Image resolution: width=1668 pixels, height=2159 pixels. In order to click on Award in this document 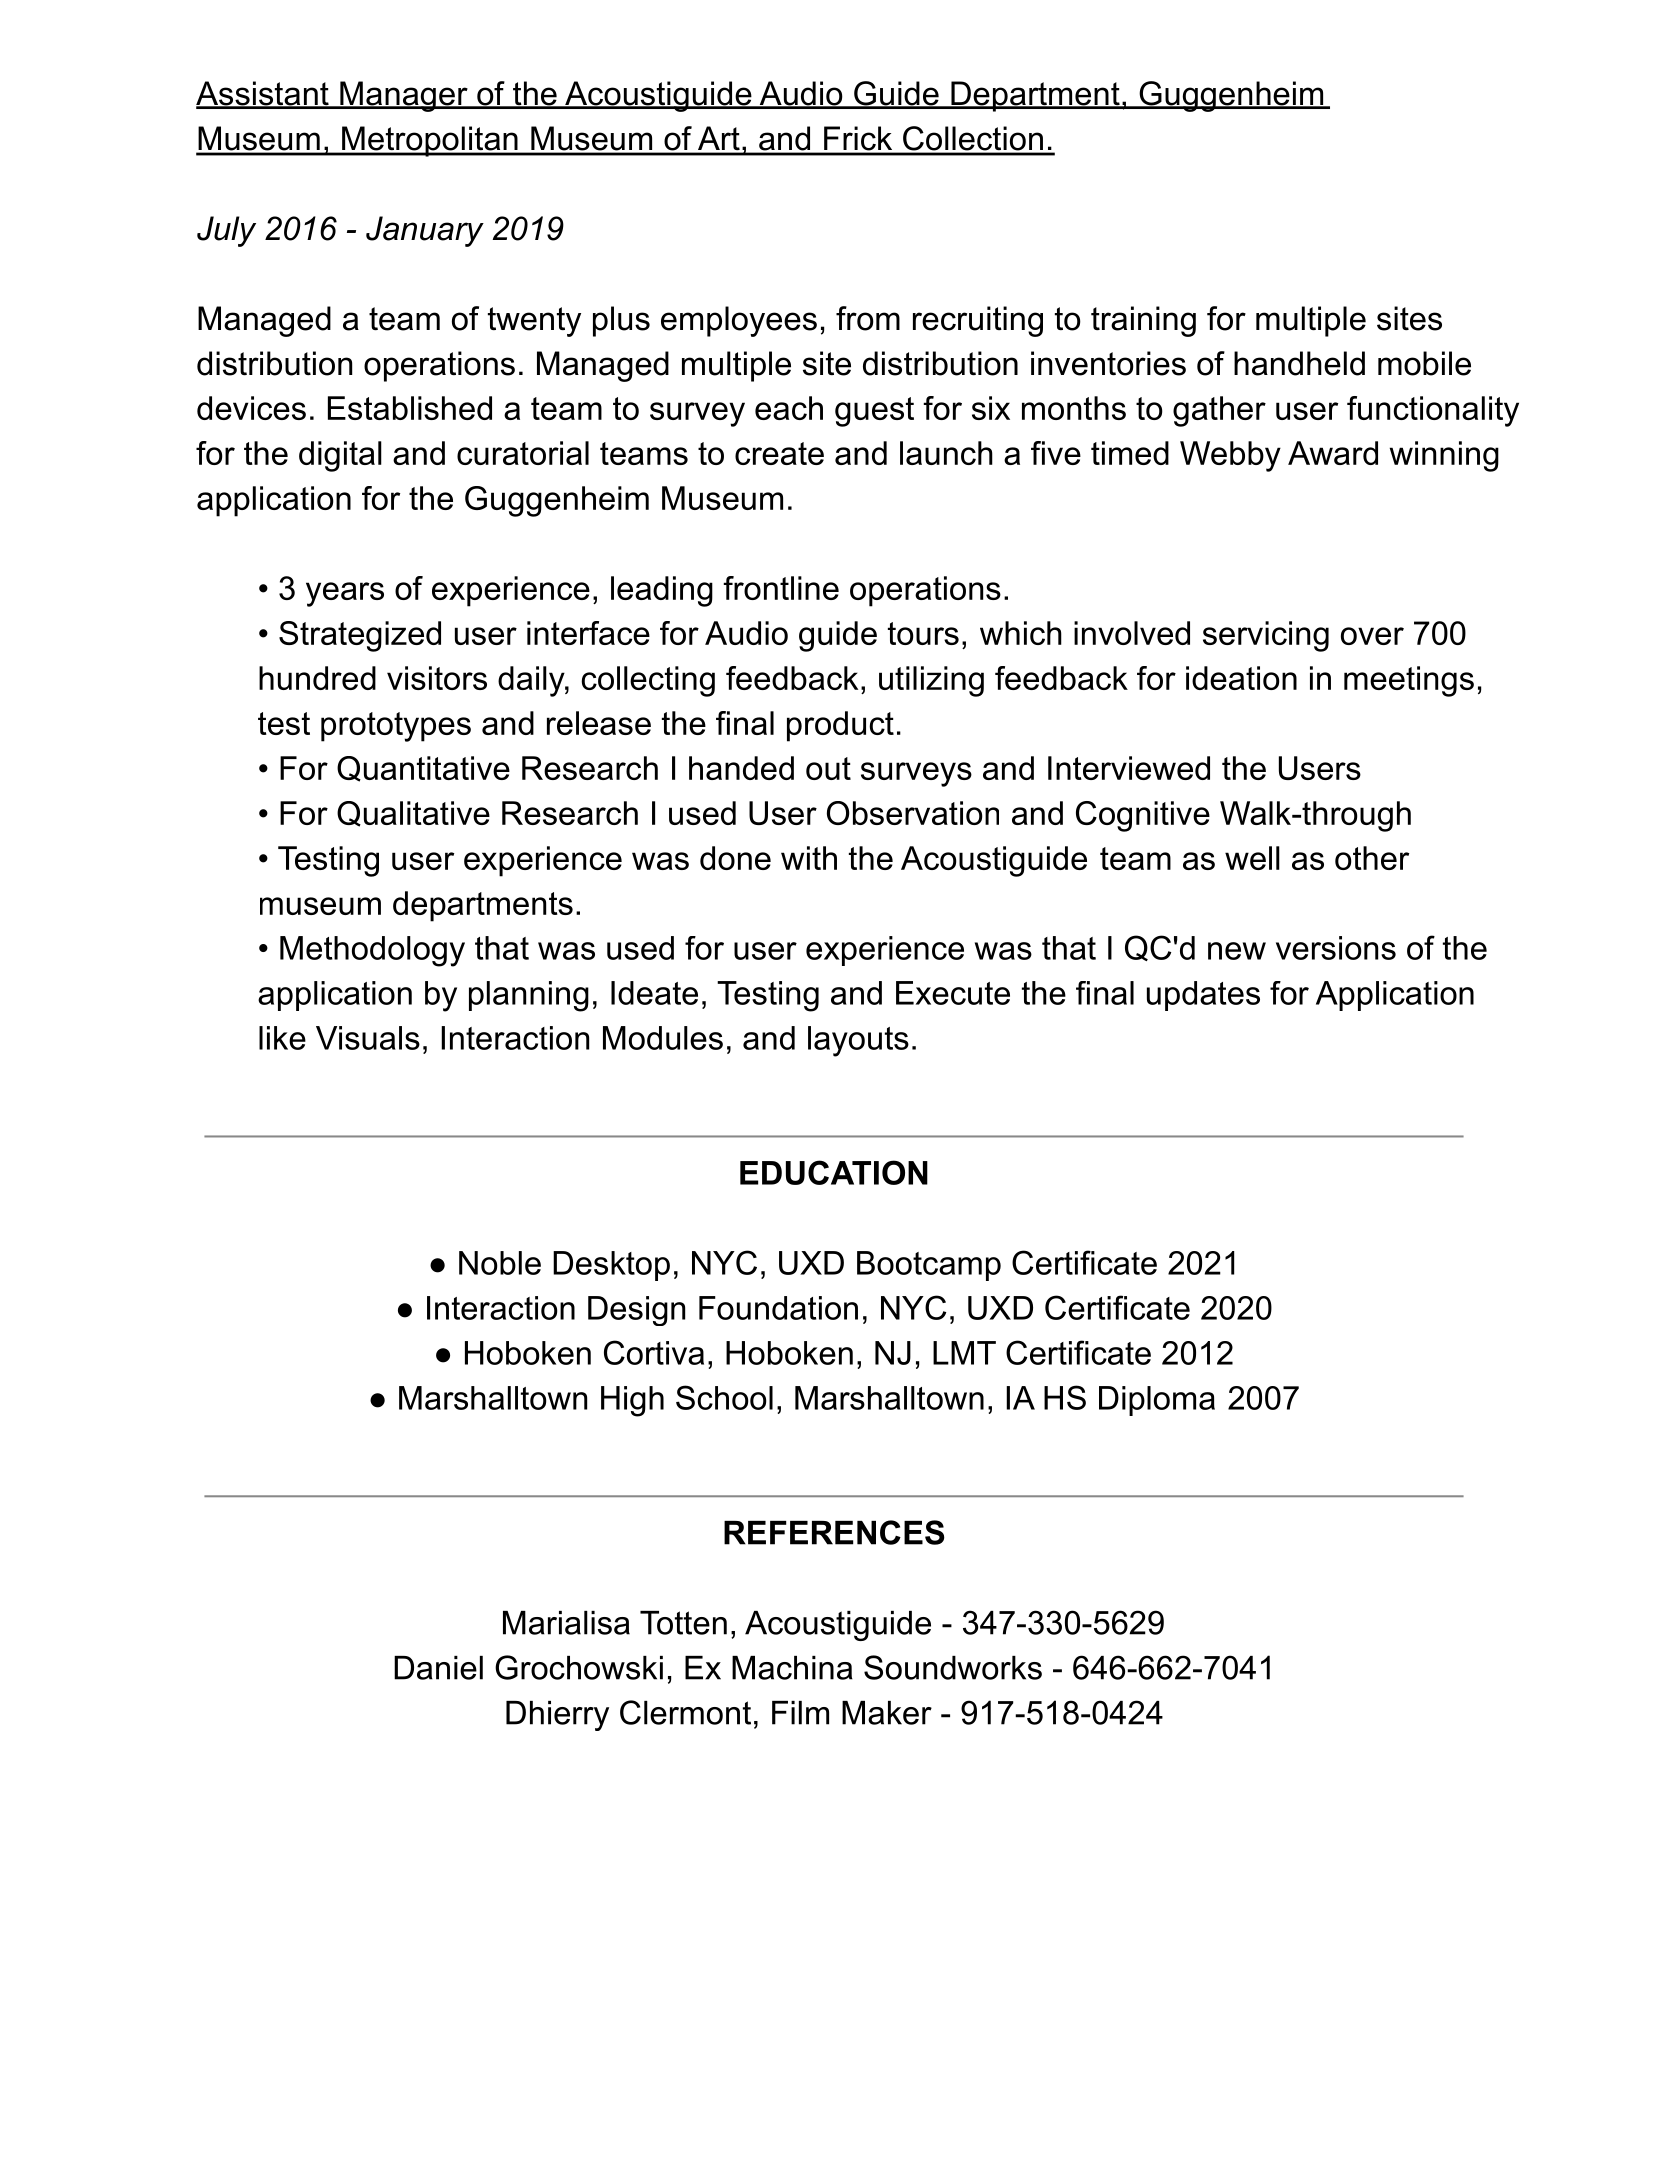, I will do `click(1333, 453)`.
